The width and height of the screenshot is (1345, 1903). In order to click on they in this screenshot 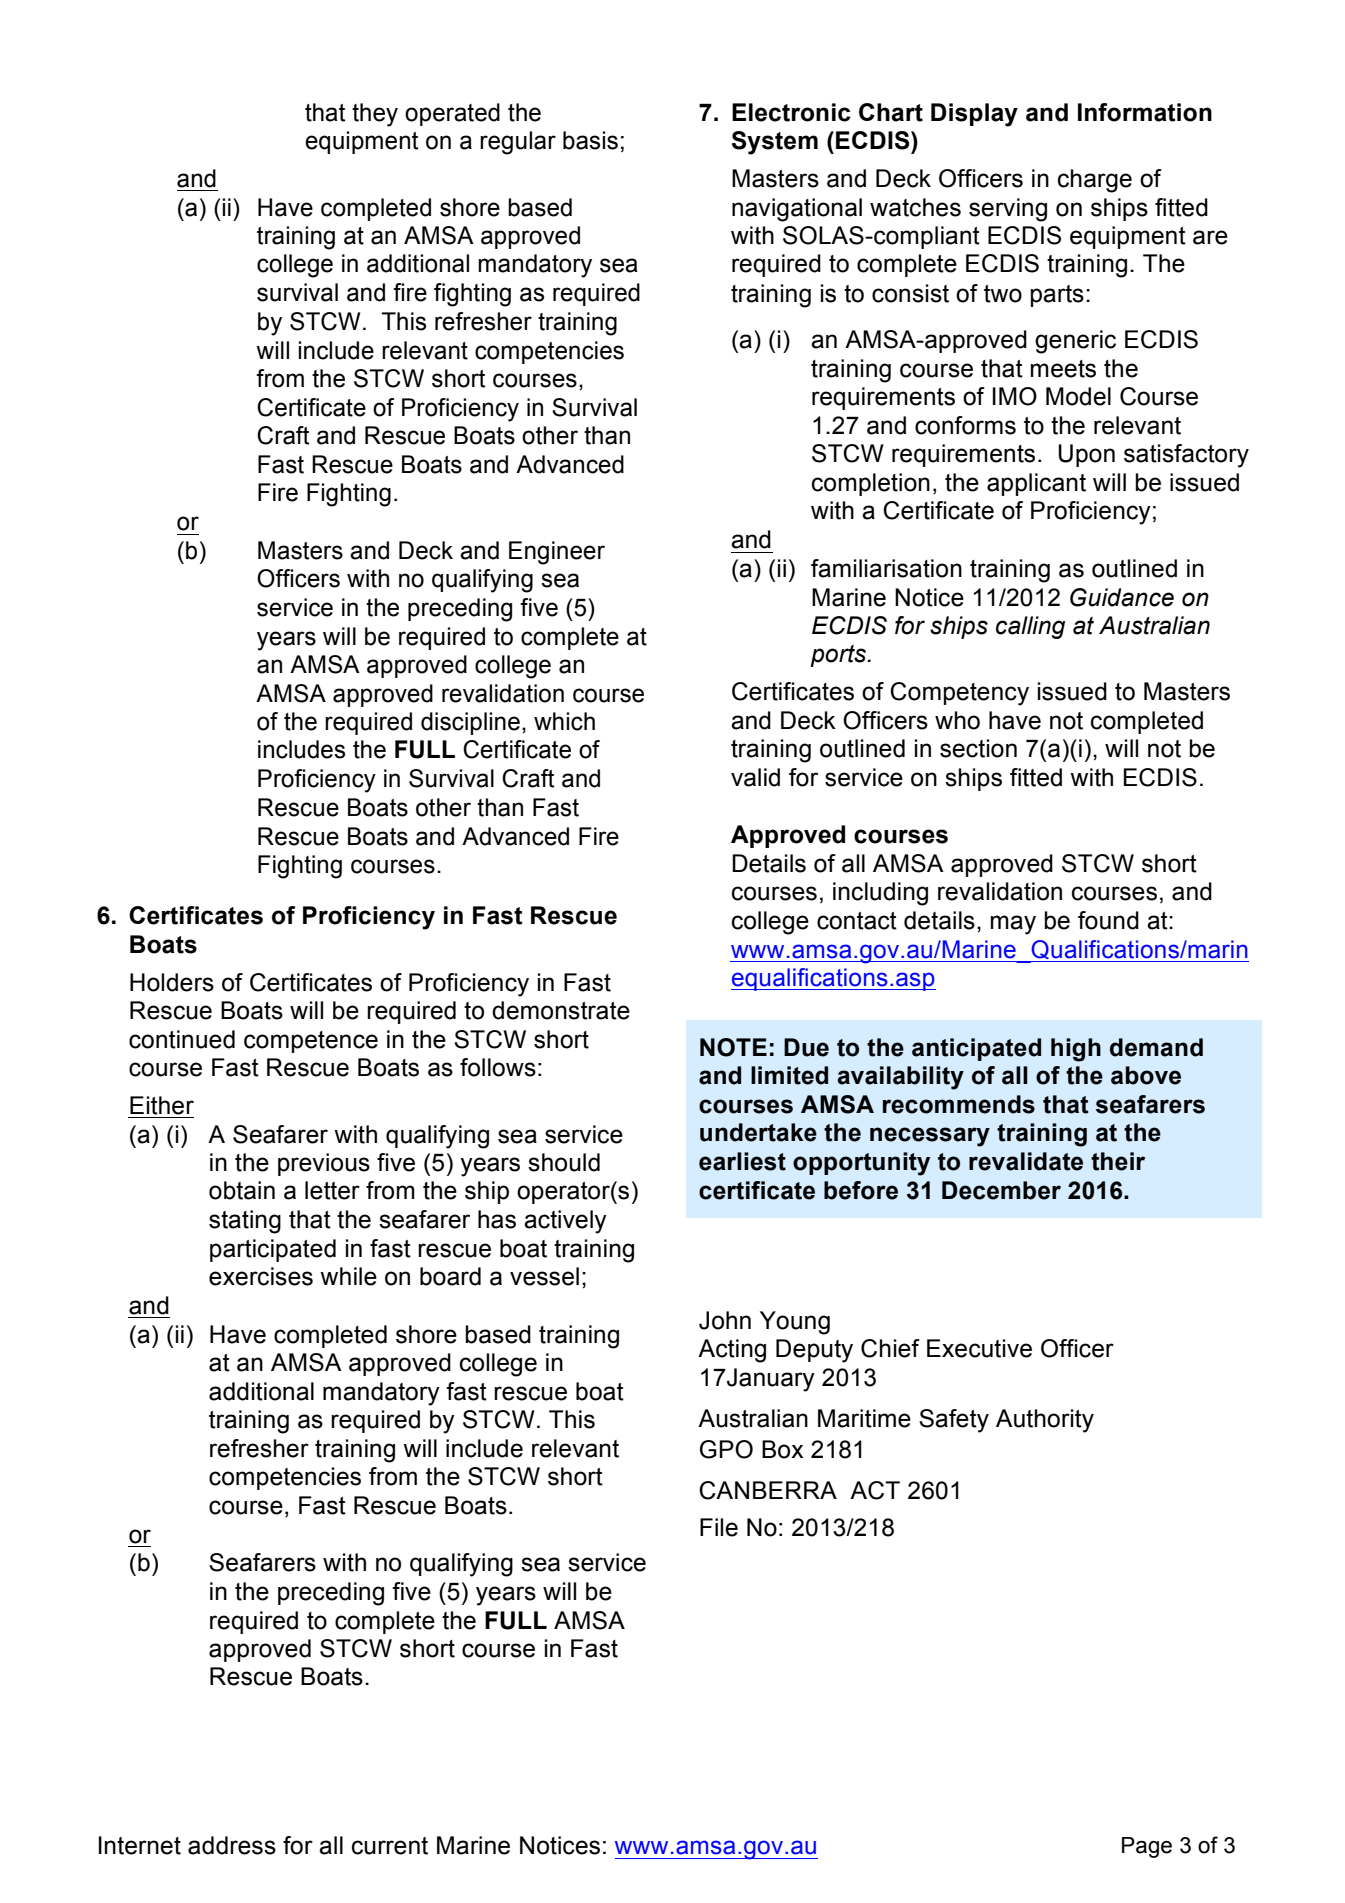, I will do `click(375, 115)`.
